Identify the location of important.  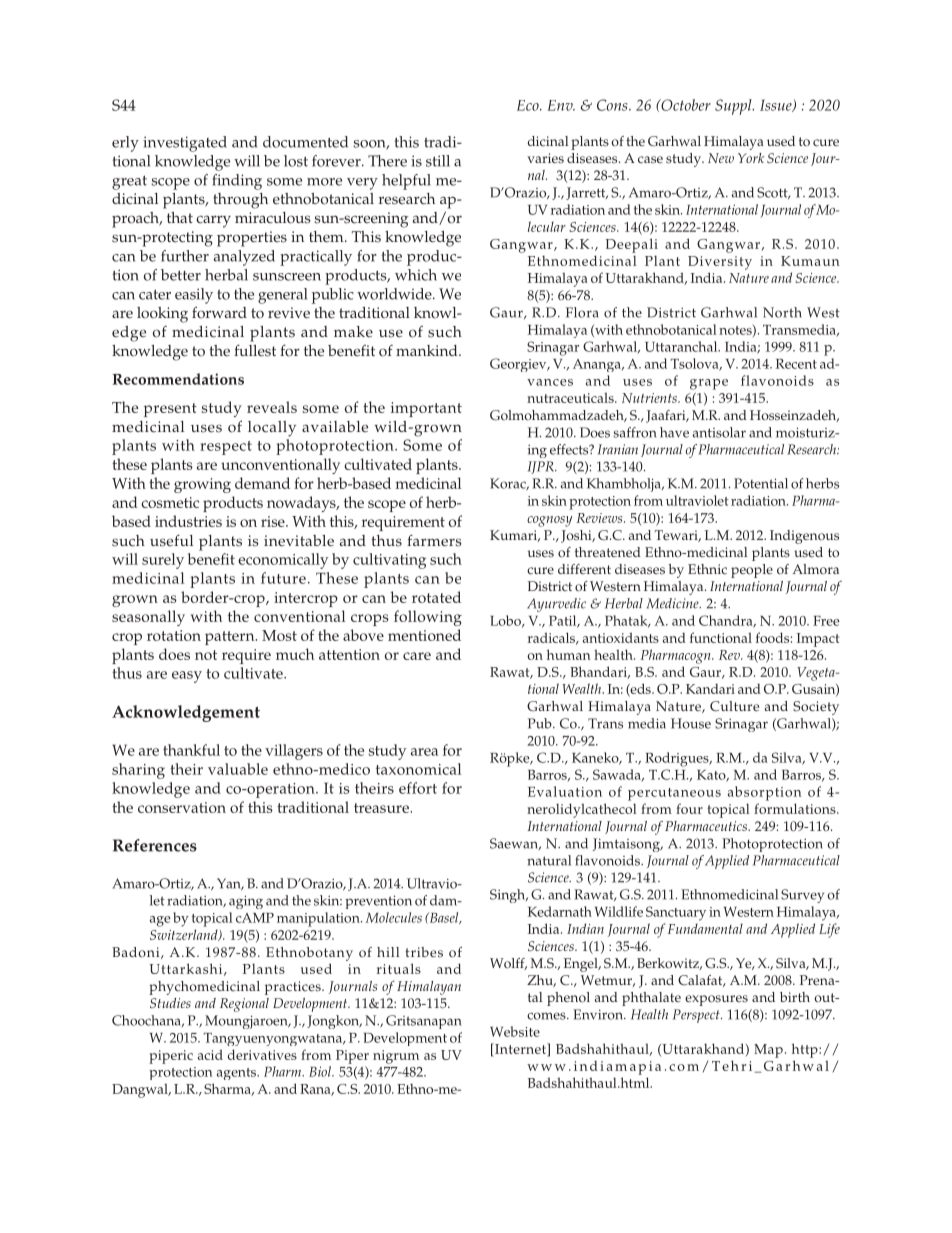
(426, 409).
